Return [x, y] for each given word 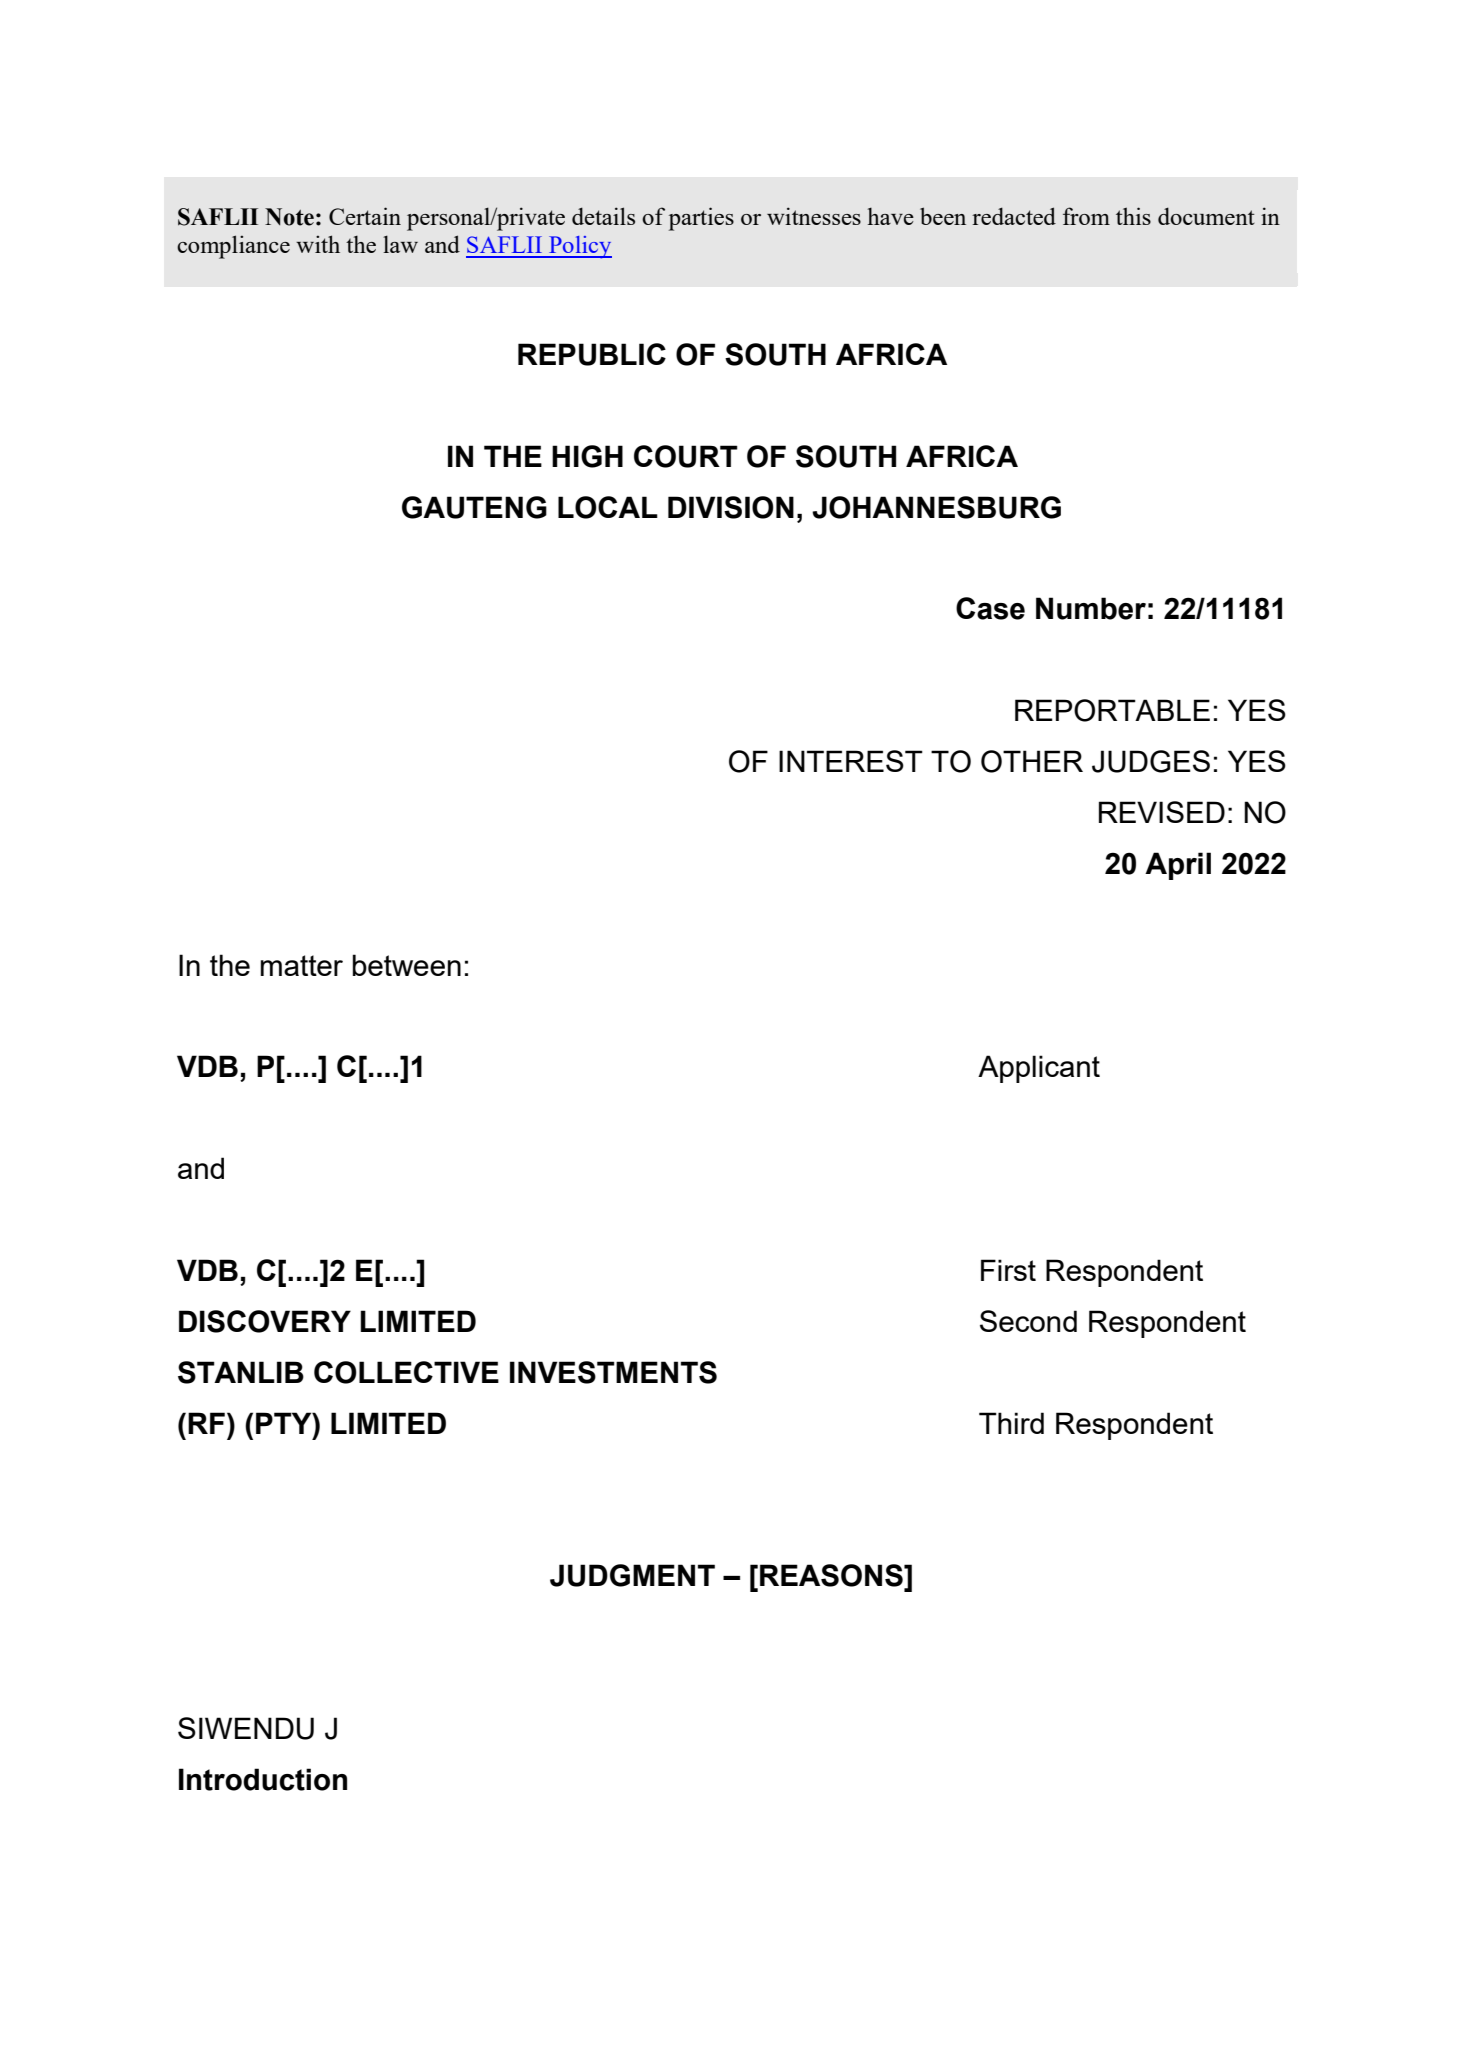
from [1086, 216]
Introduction [263, 1779]
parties [701, 219]
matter [302, 965]
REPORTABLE [1112, 710]
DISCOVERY [265, 1321]
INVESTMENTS [613, 1372]
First [1008, 1270]
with [318, 244]
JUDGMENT [632, 1575]
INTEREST [851, 761]
